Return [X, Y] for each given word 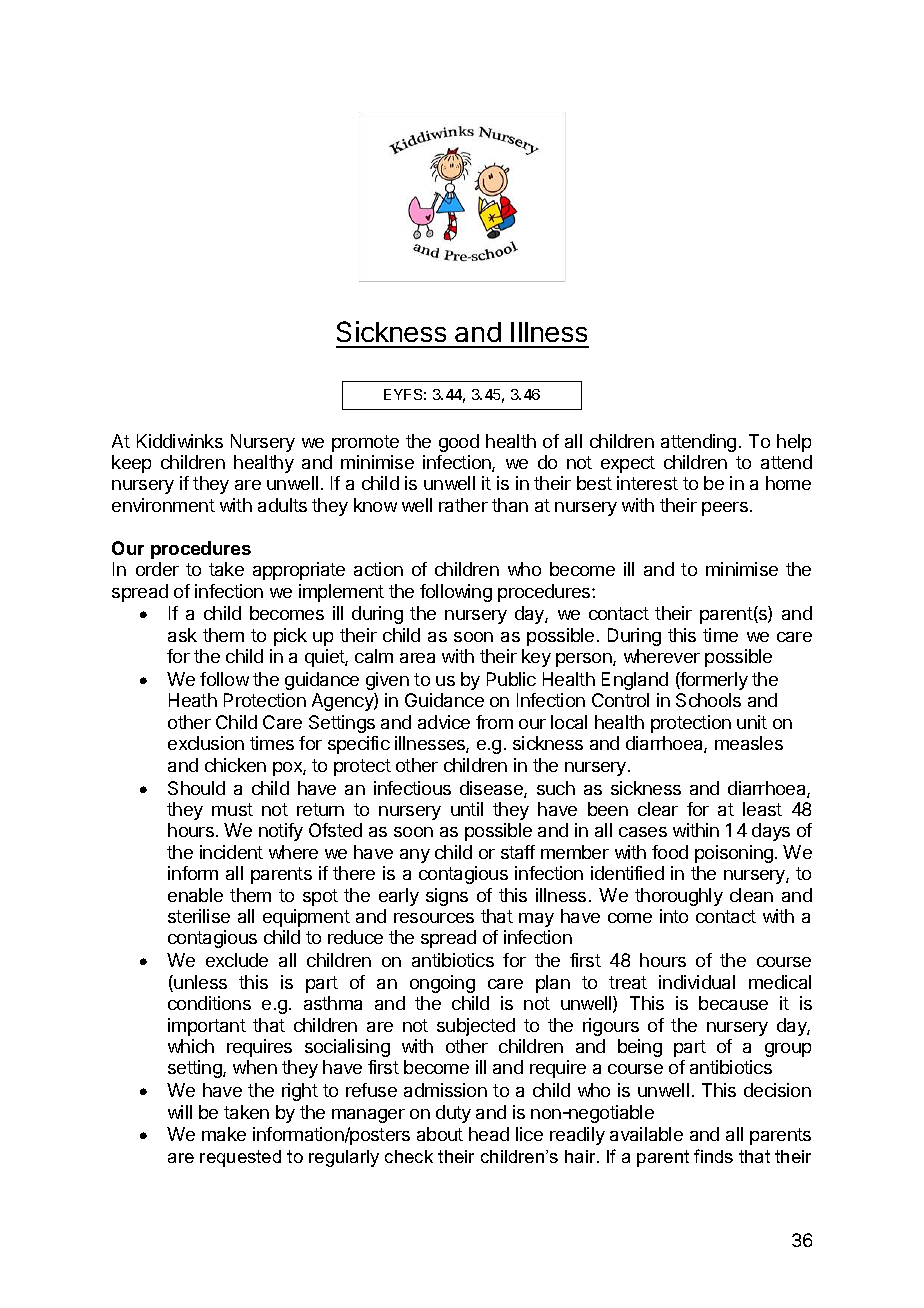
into [674, 916]
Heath [193, 700]
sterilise [199, 916]
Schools [708, 700]
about [440, 1134]
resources [434, 918]
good [459, 443]
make [224, 1134]
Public [511, 679]
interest [647, 483]
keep [131, 464]
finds [713, 1156]
